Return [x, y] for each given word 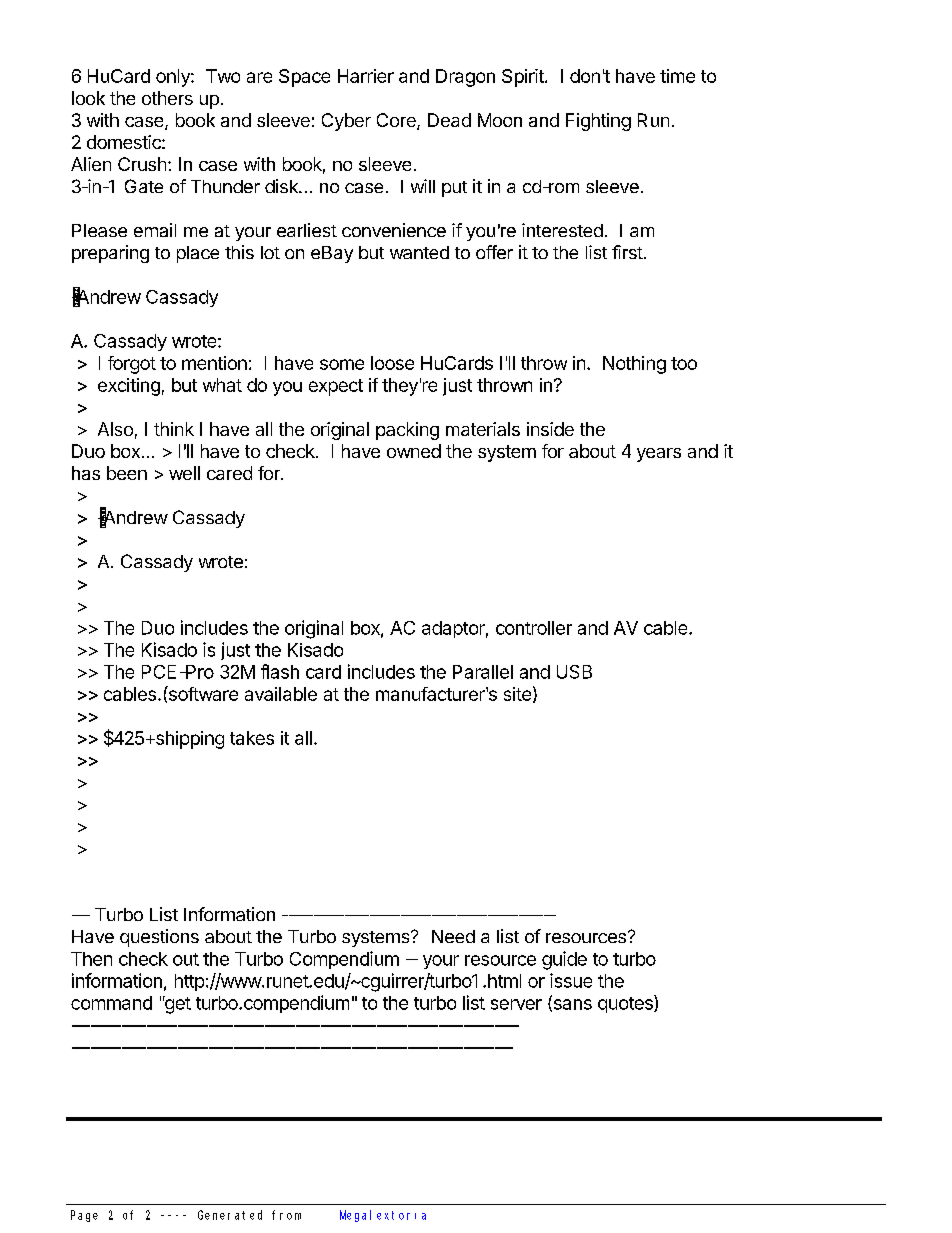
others [167, 98]
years [659, 455]
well [184, 473]
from [286, 1215]
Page [84, 1216]
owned [414, 451]
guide [564, 960]
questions [159, 938]
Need [453, 936]
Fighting [598, 122]
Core [397, 121]
